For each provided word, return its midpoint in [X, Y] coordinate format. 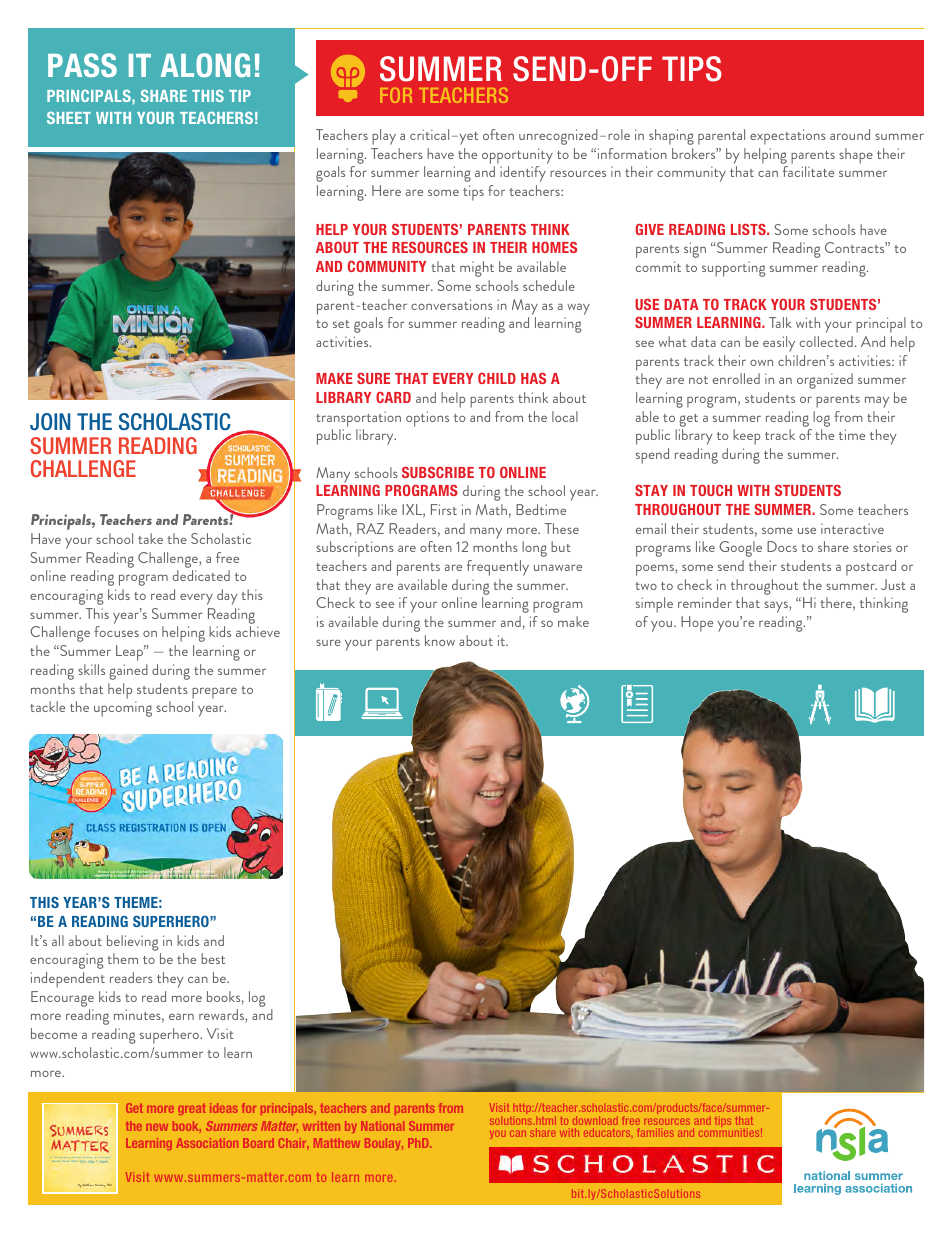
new [157, 1127]
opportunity [517, 156]
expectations [788, 137]
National [382, 1126]
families [656, 1132]
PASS [82, 65]
